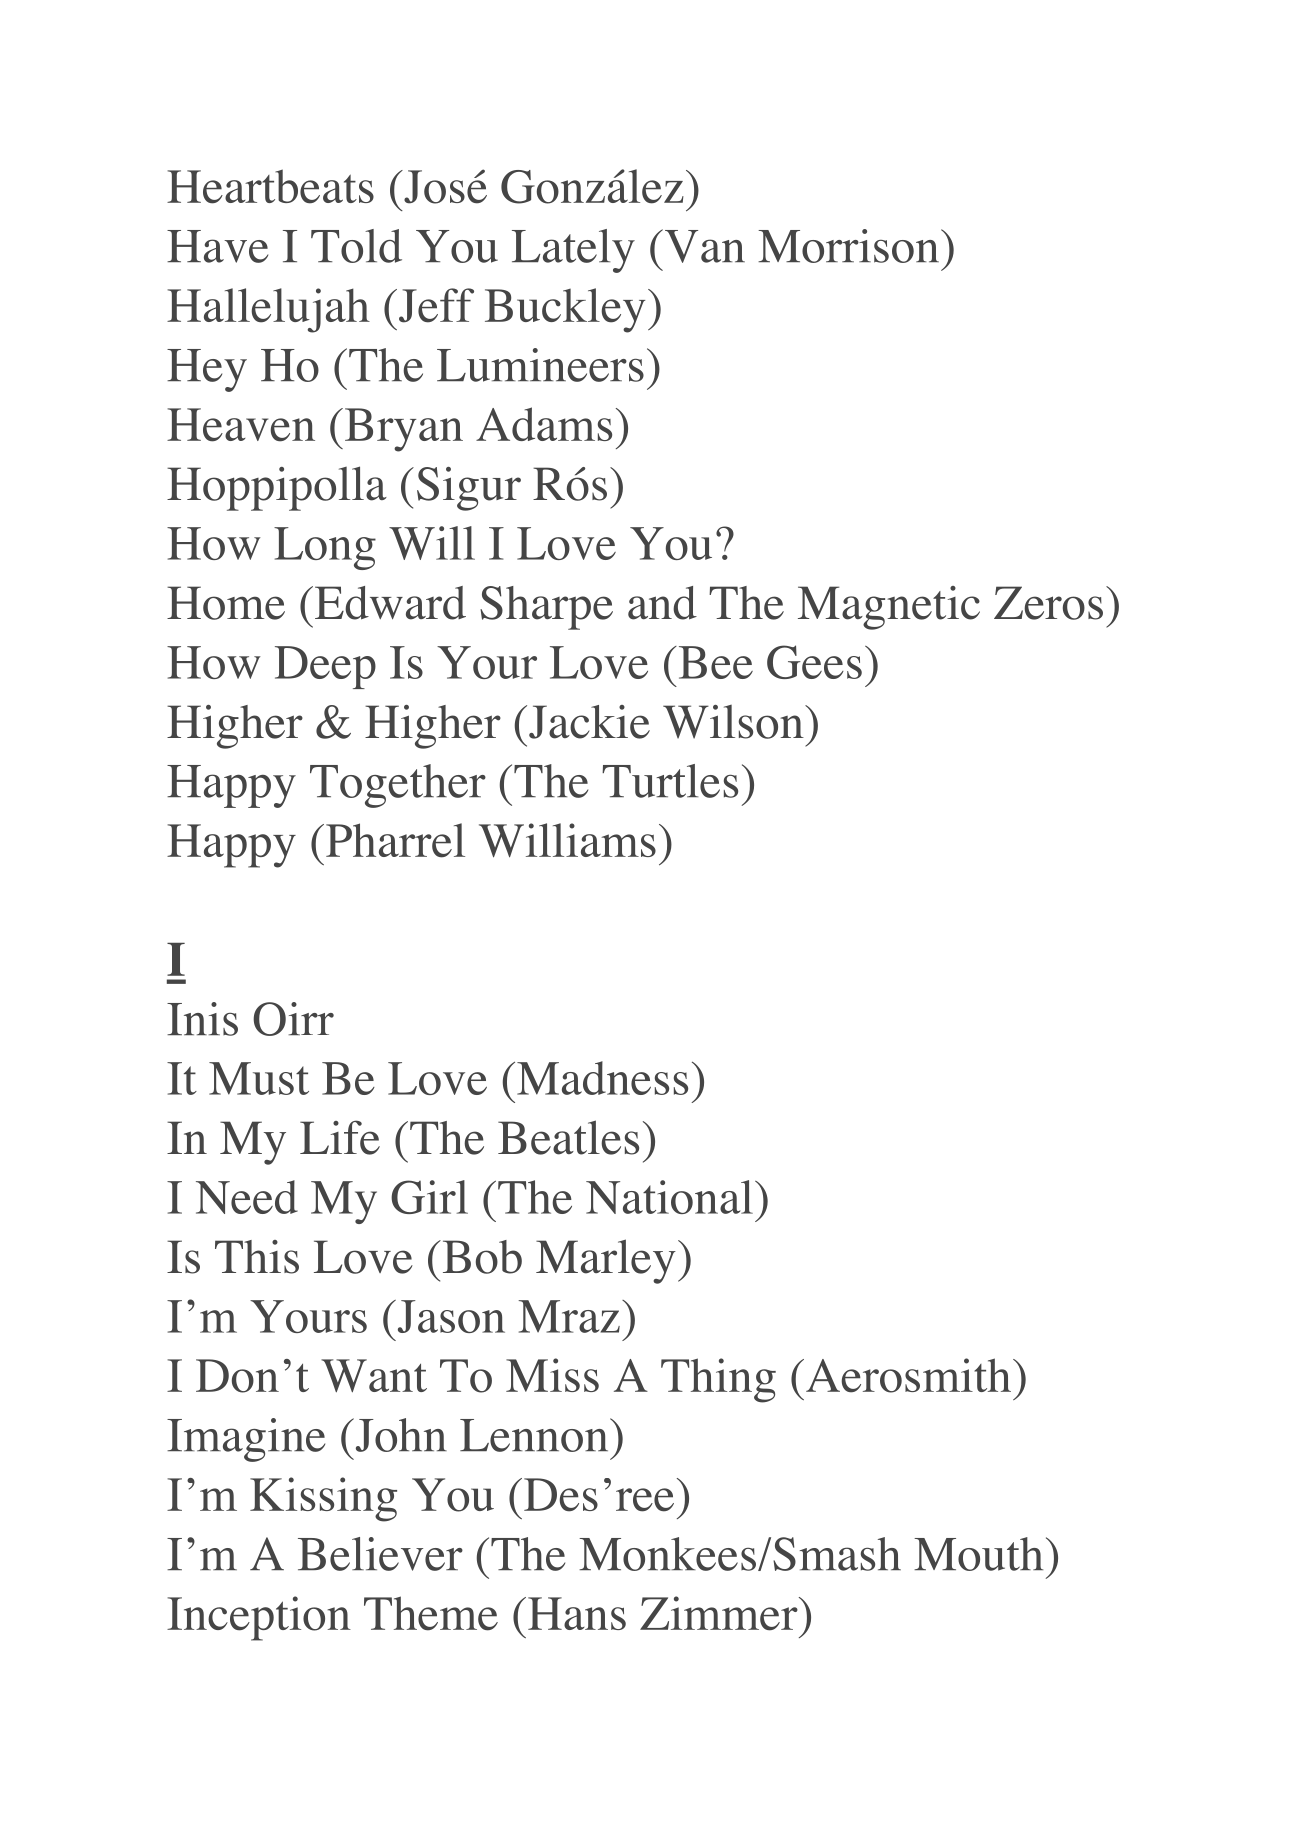 This page has height=1826, width=1291. I want to click on Told, so click(356, 246).
